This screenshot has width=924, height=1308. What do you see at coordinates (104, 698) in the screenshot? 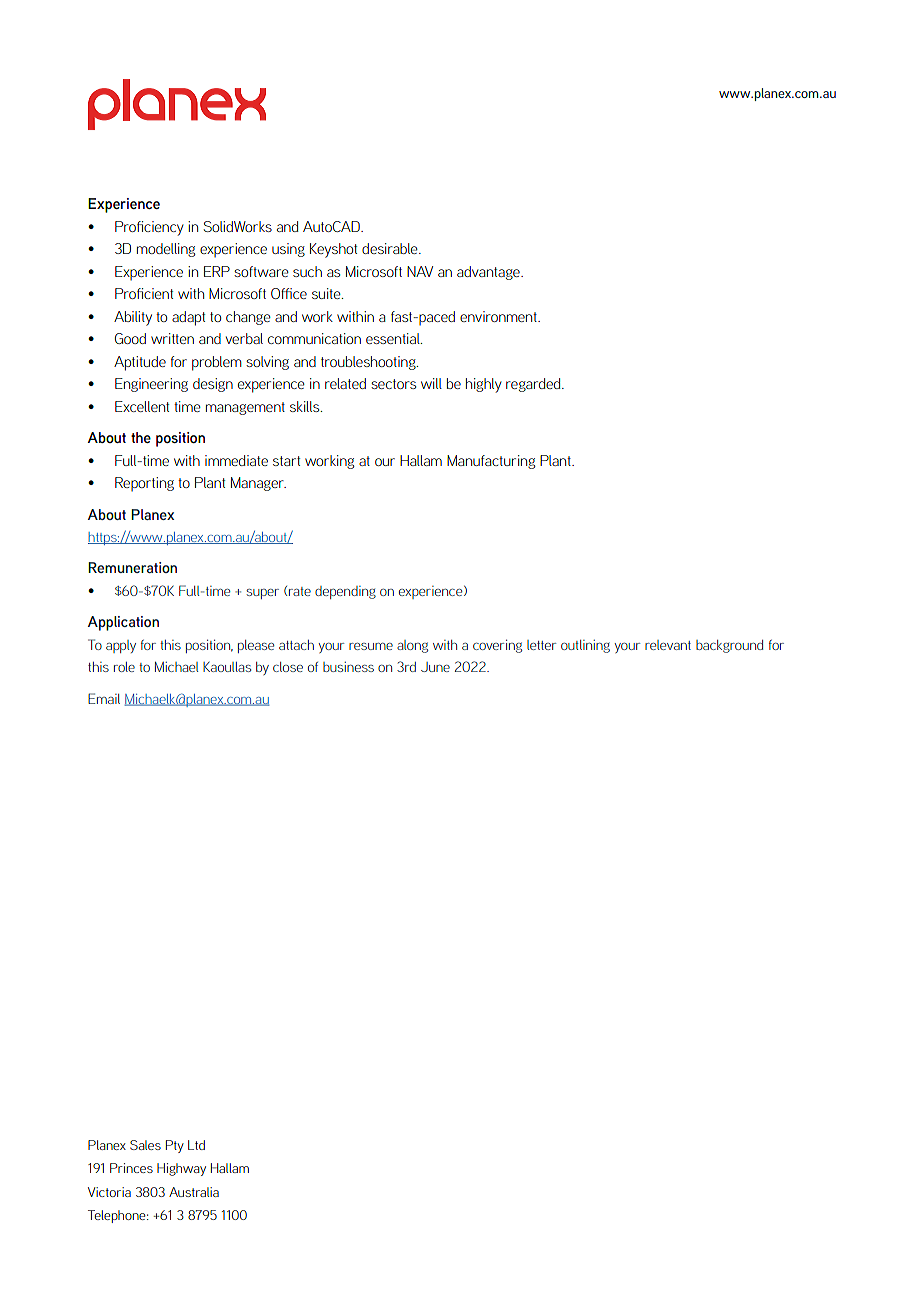
I see `Email` at bounding box center [104, 698].
